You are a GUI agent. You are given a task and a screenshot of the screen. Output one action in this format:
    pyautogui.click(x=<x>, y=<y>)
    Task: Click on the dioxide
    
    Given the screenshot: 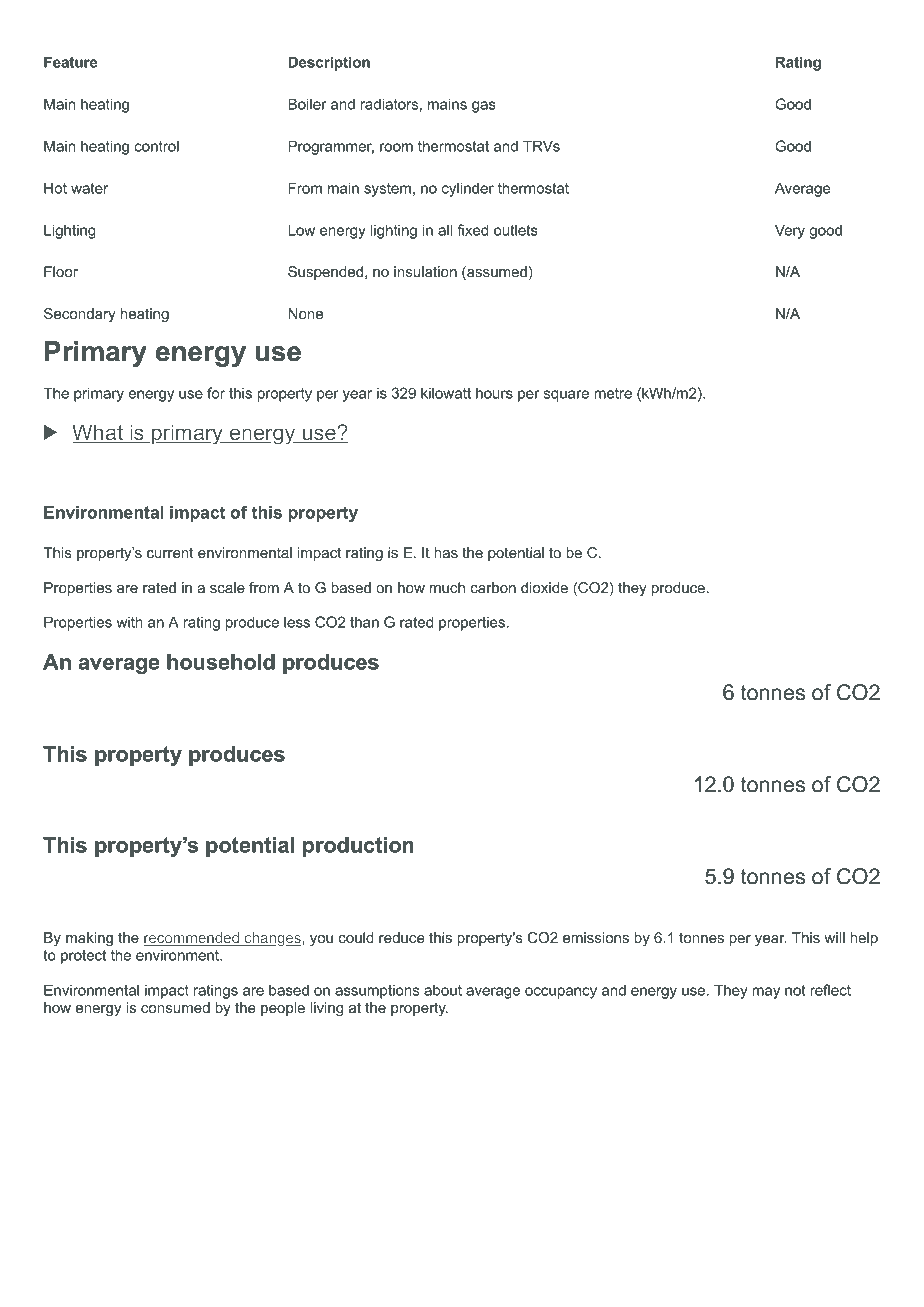 What is the action you would take?
    pyautogui.click(x=544, y=587)
